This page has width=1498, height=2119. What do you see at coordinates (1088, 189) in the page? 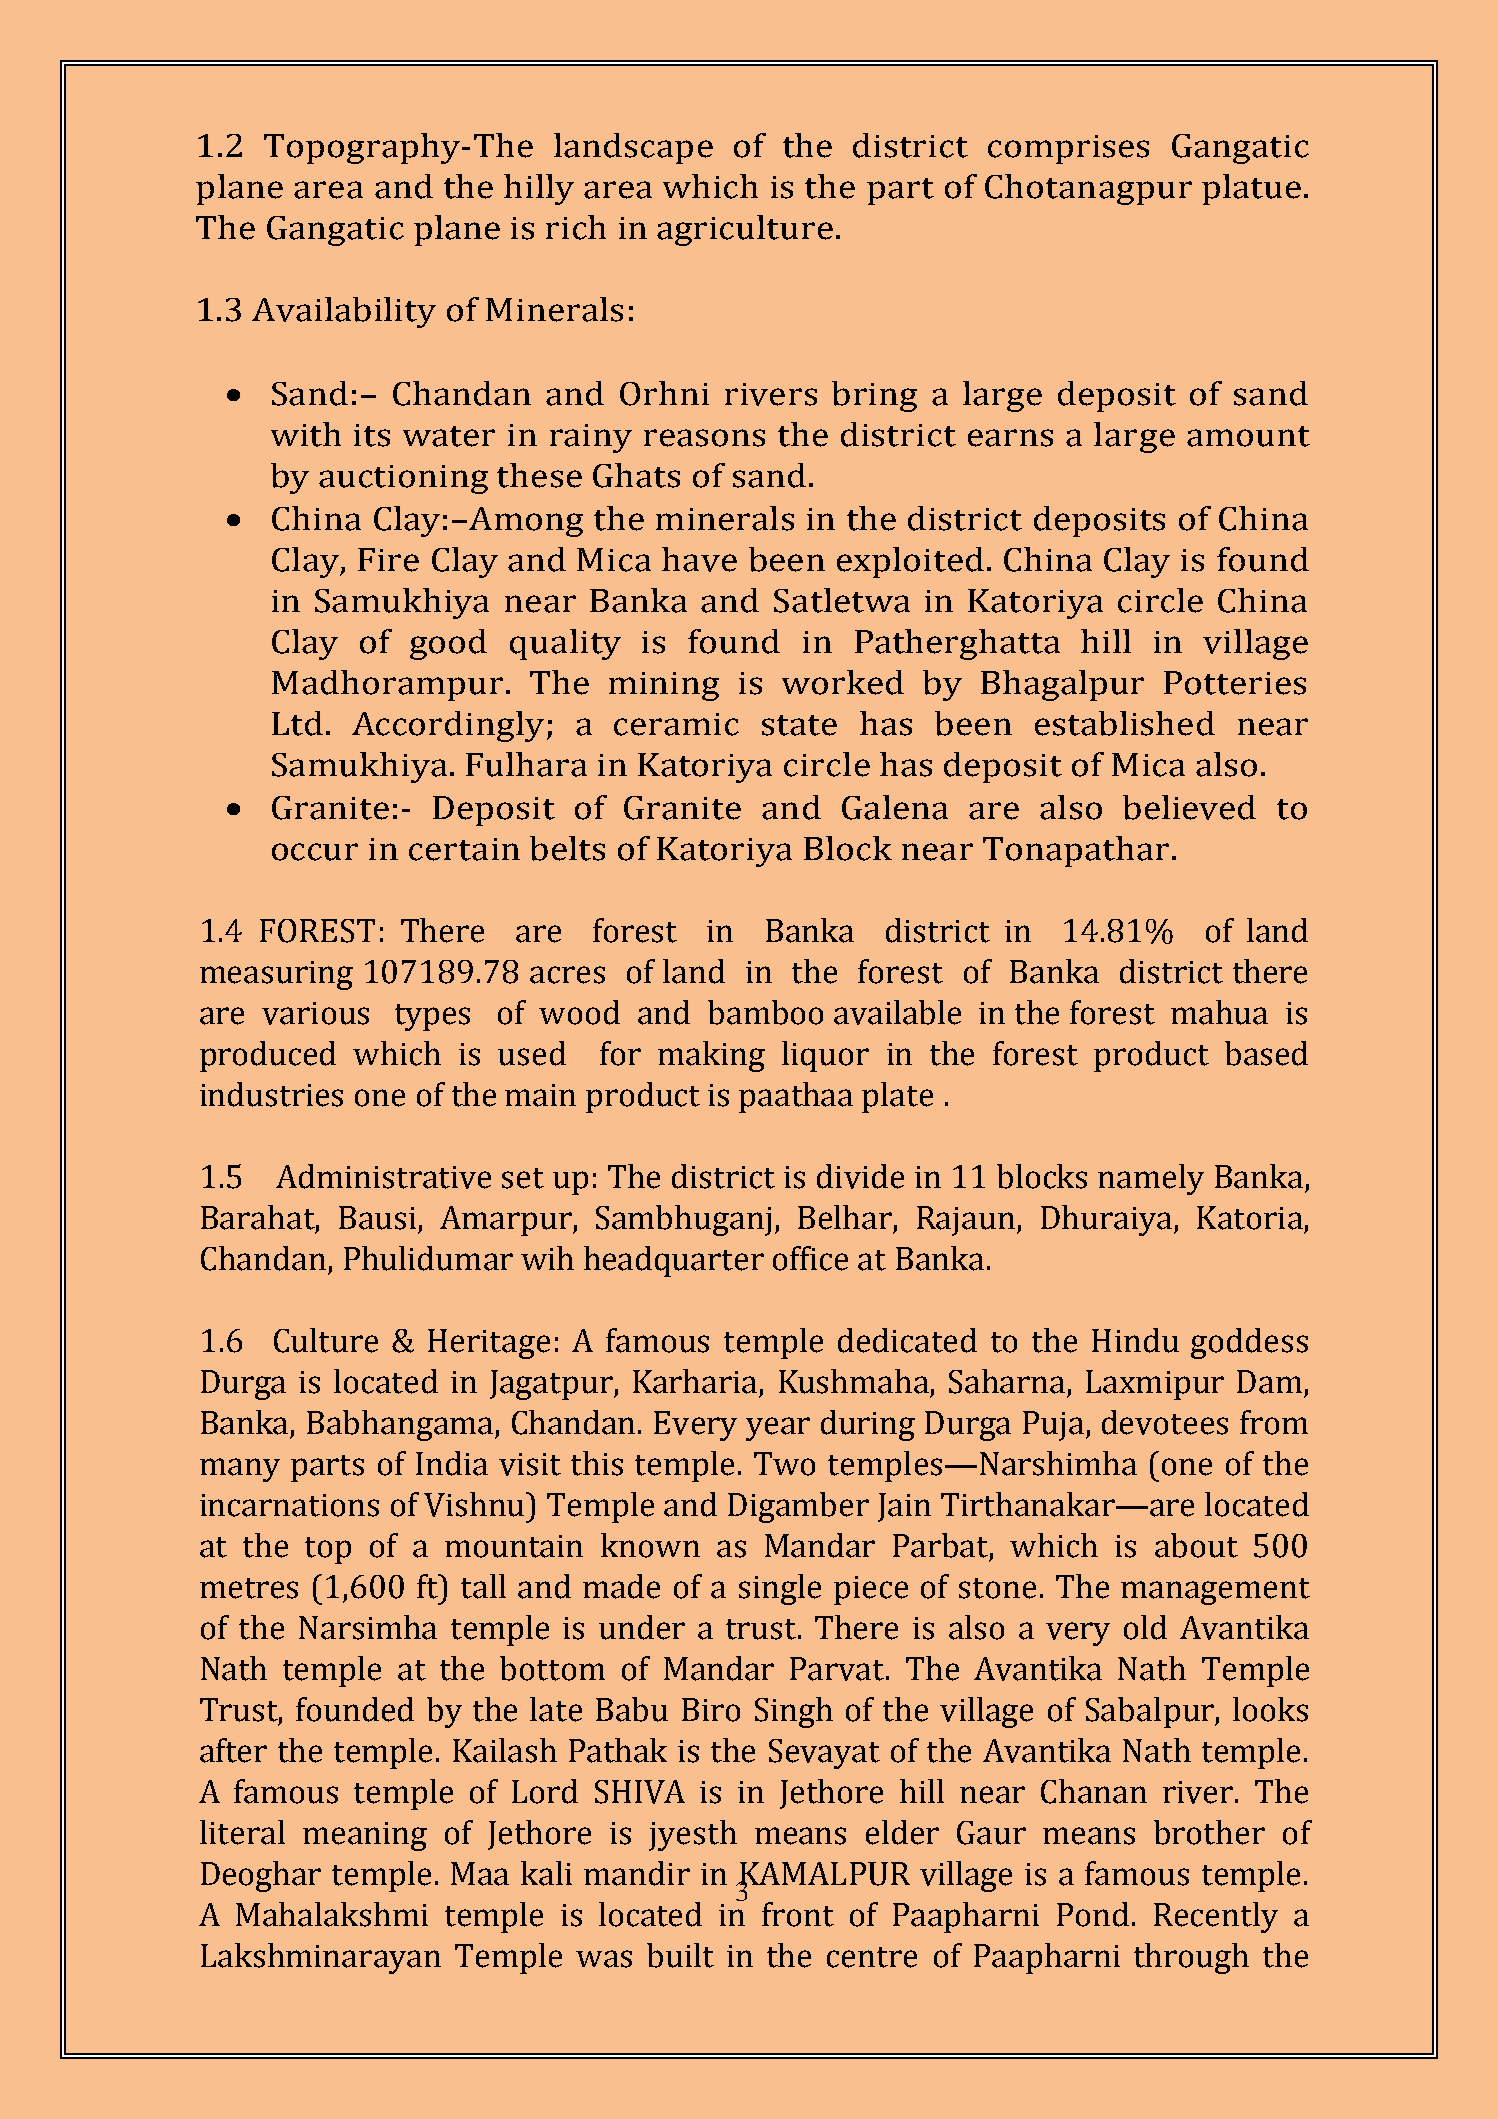
I see `Chotanagpur` at bounding box center [1088, 189].
